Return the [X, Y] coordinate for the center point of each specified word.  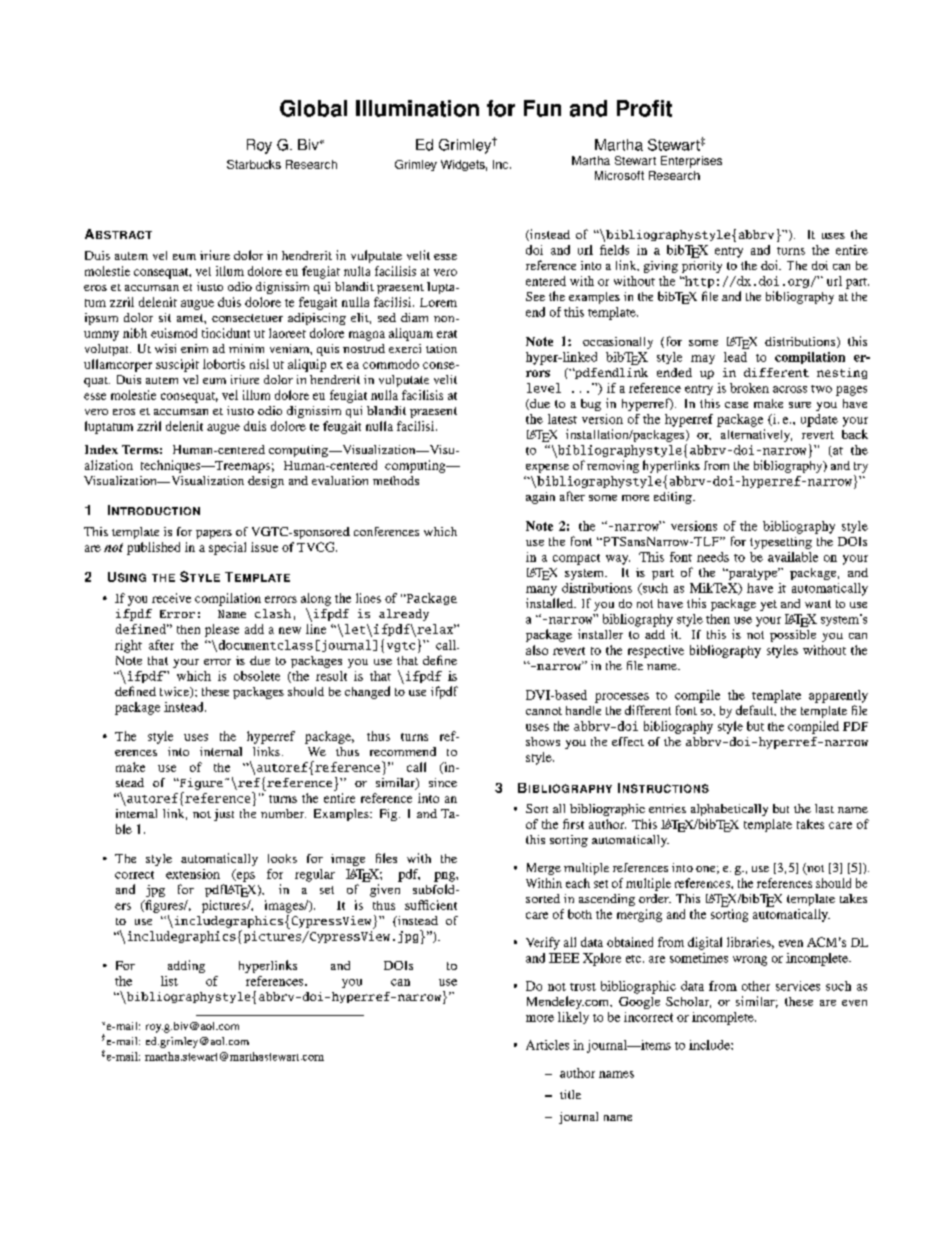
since [443, 782]
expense [547, 468]
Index [101, 449]
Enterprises [691, 162]
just [224, 815]
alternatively [756, 435]
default [756, 710]
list [169, 981]
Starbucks [254, 164]
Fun [542, 108]
